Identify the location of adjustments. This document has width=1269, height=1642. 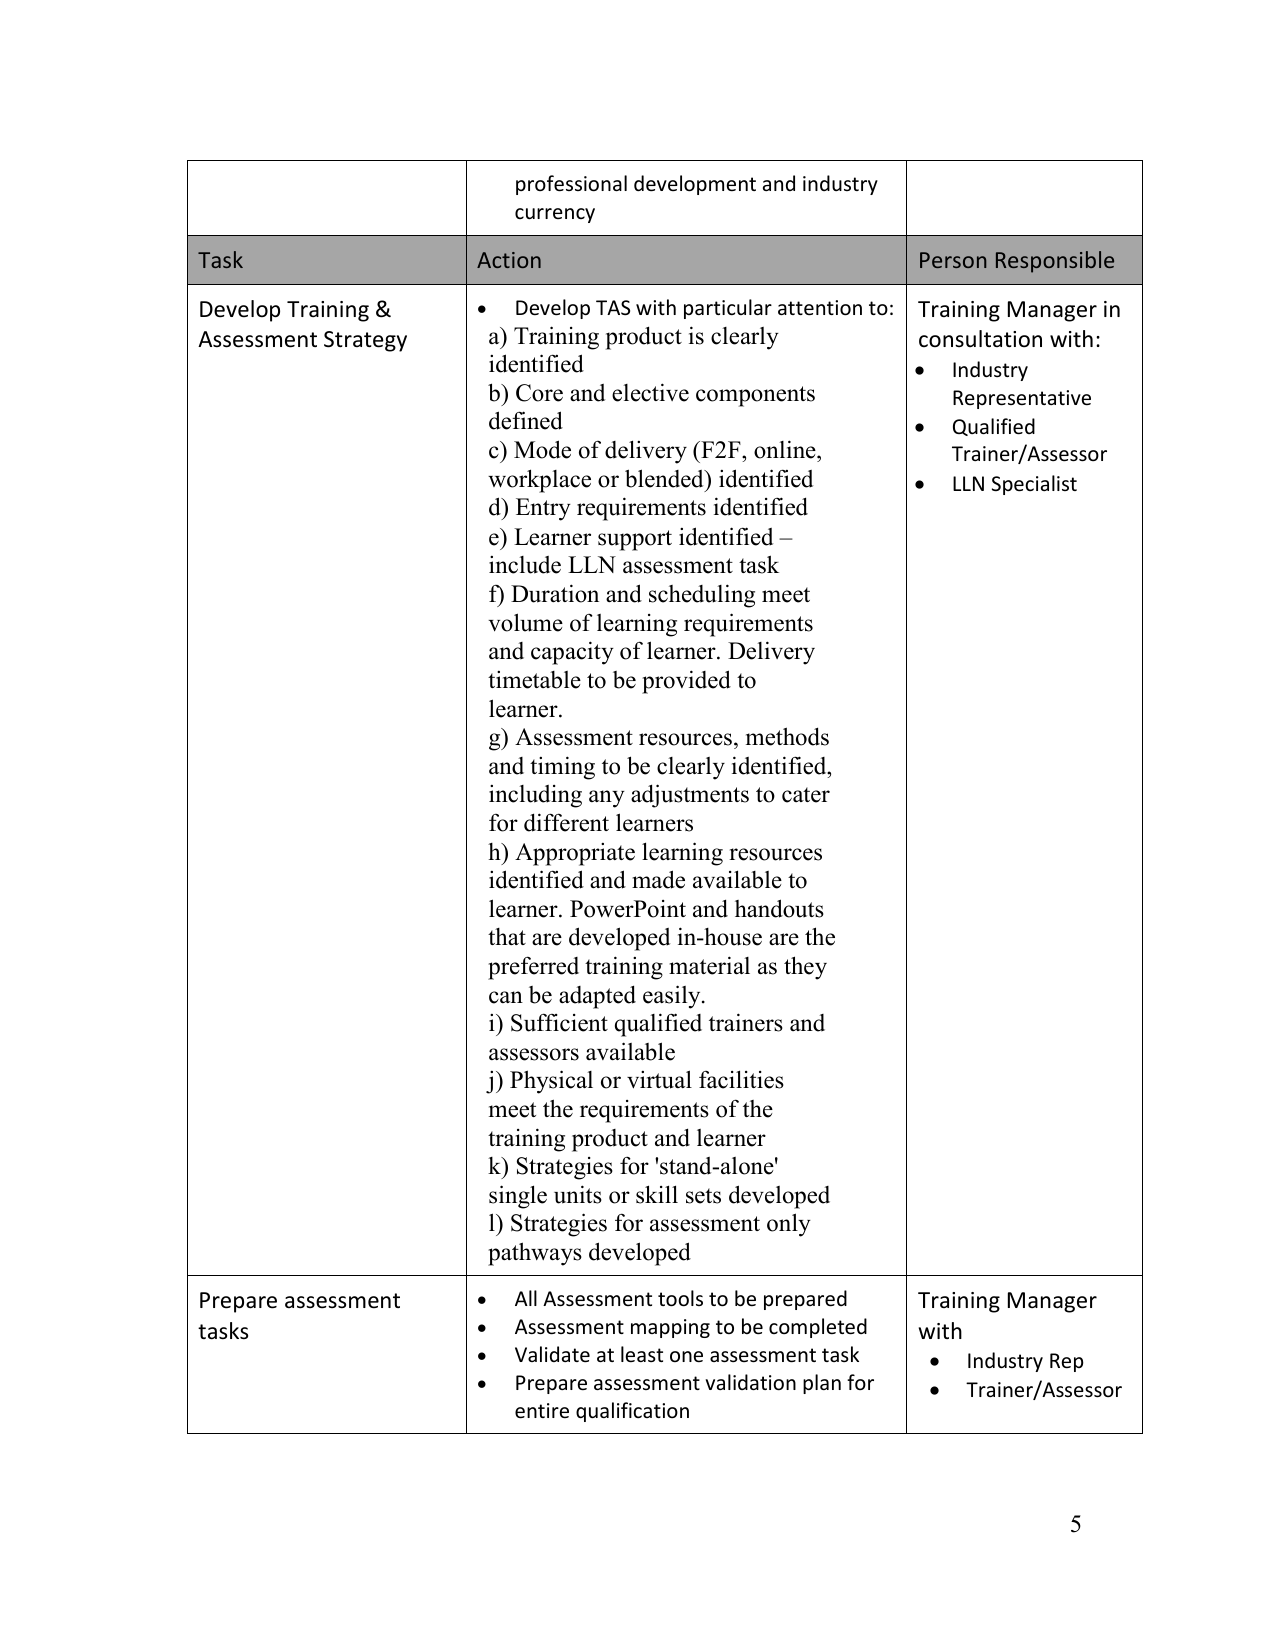
(690, 796).
